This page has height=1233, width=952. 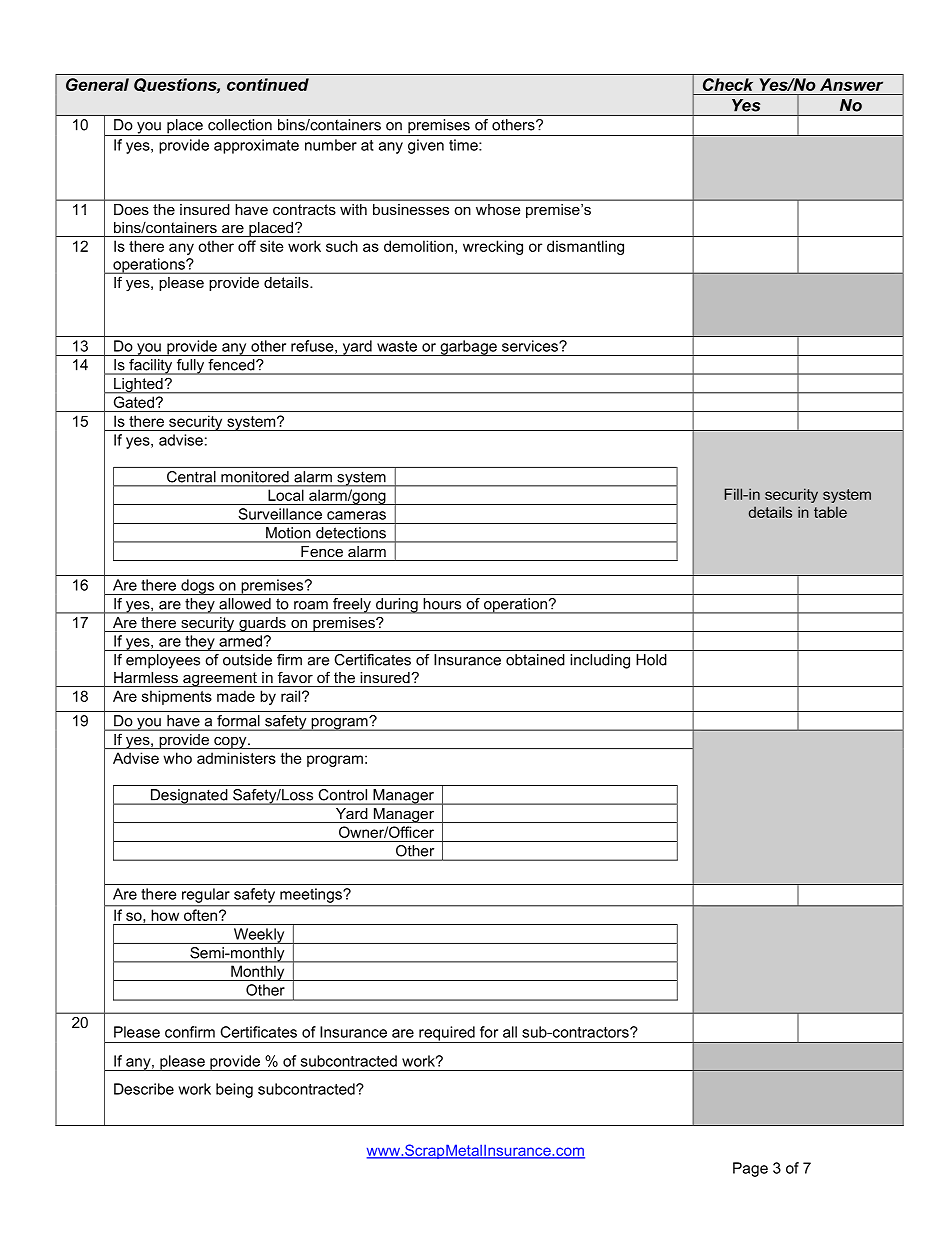 What do you see at coordinates (198, 587) in the page?
I see `dogs` at bounding box center [198, 587].
